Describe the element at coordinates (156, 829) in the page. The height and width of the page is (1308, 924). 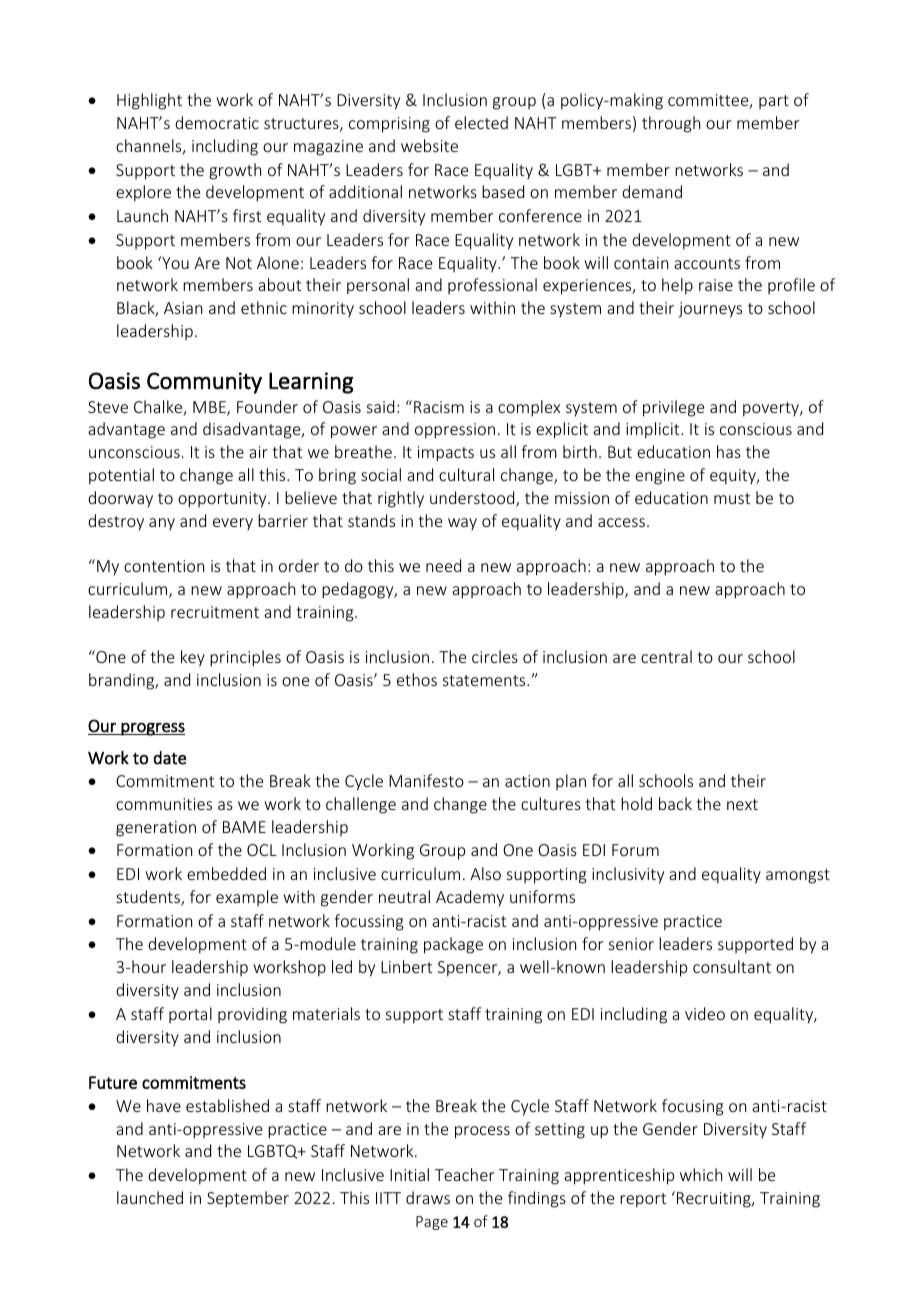
I see `generation` at that location.
